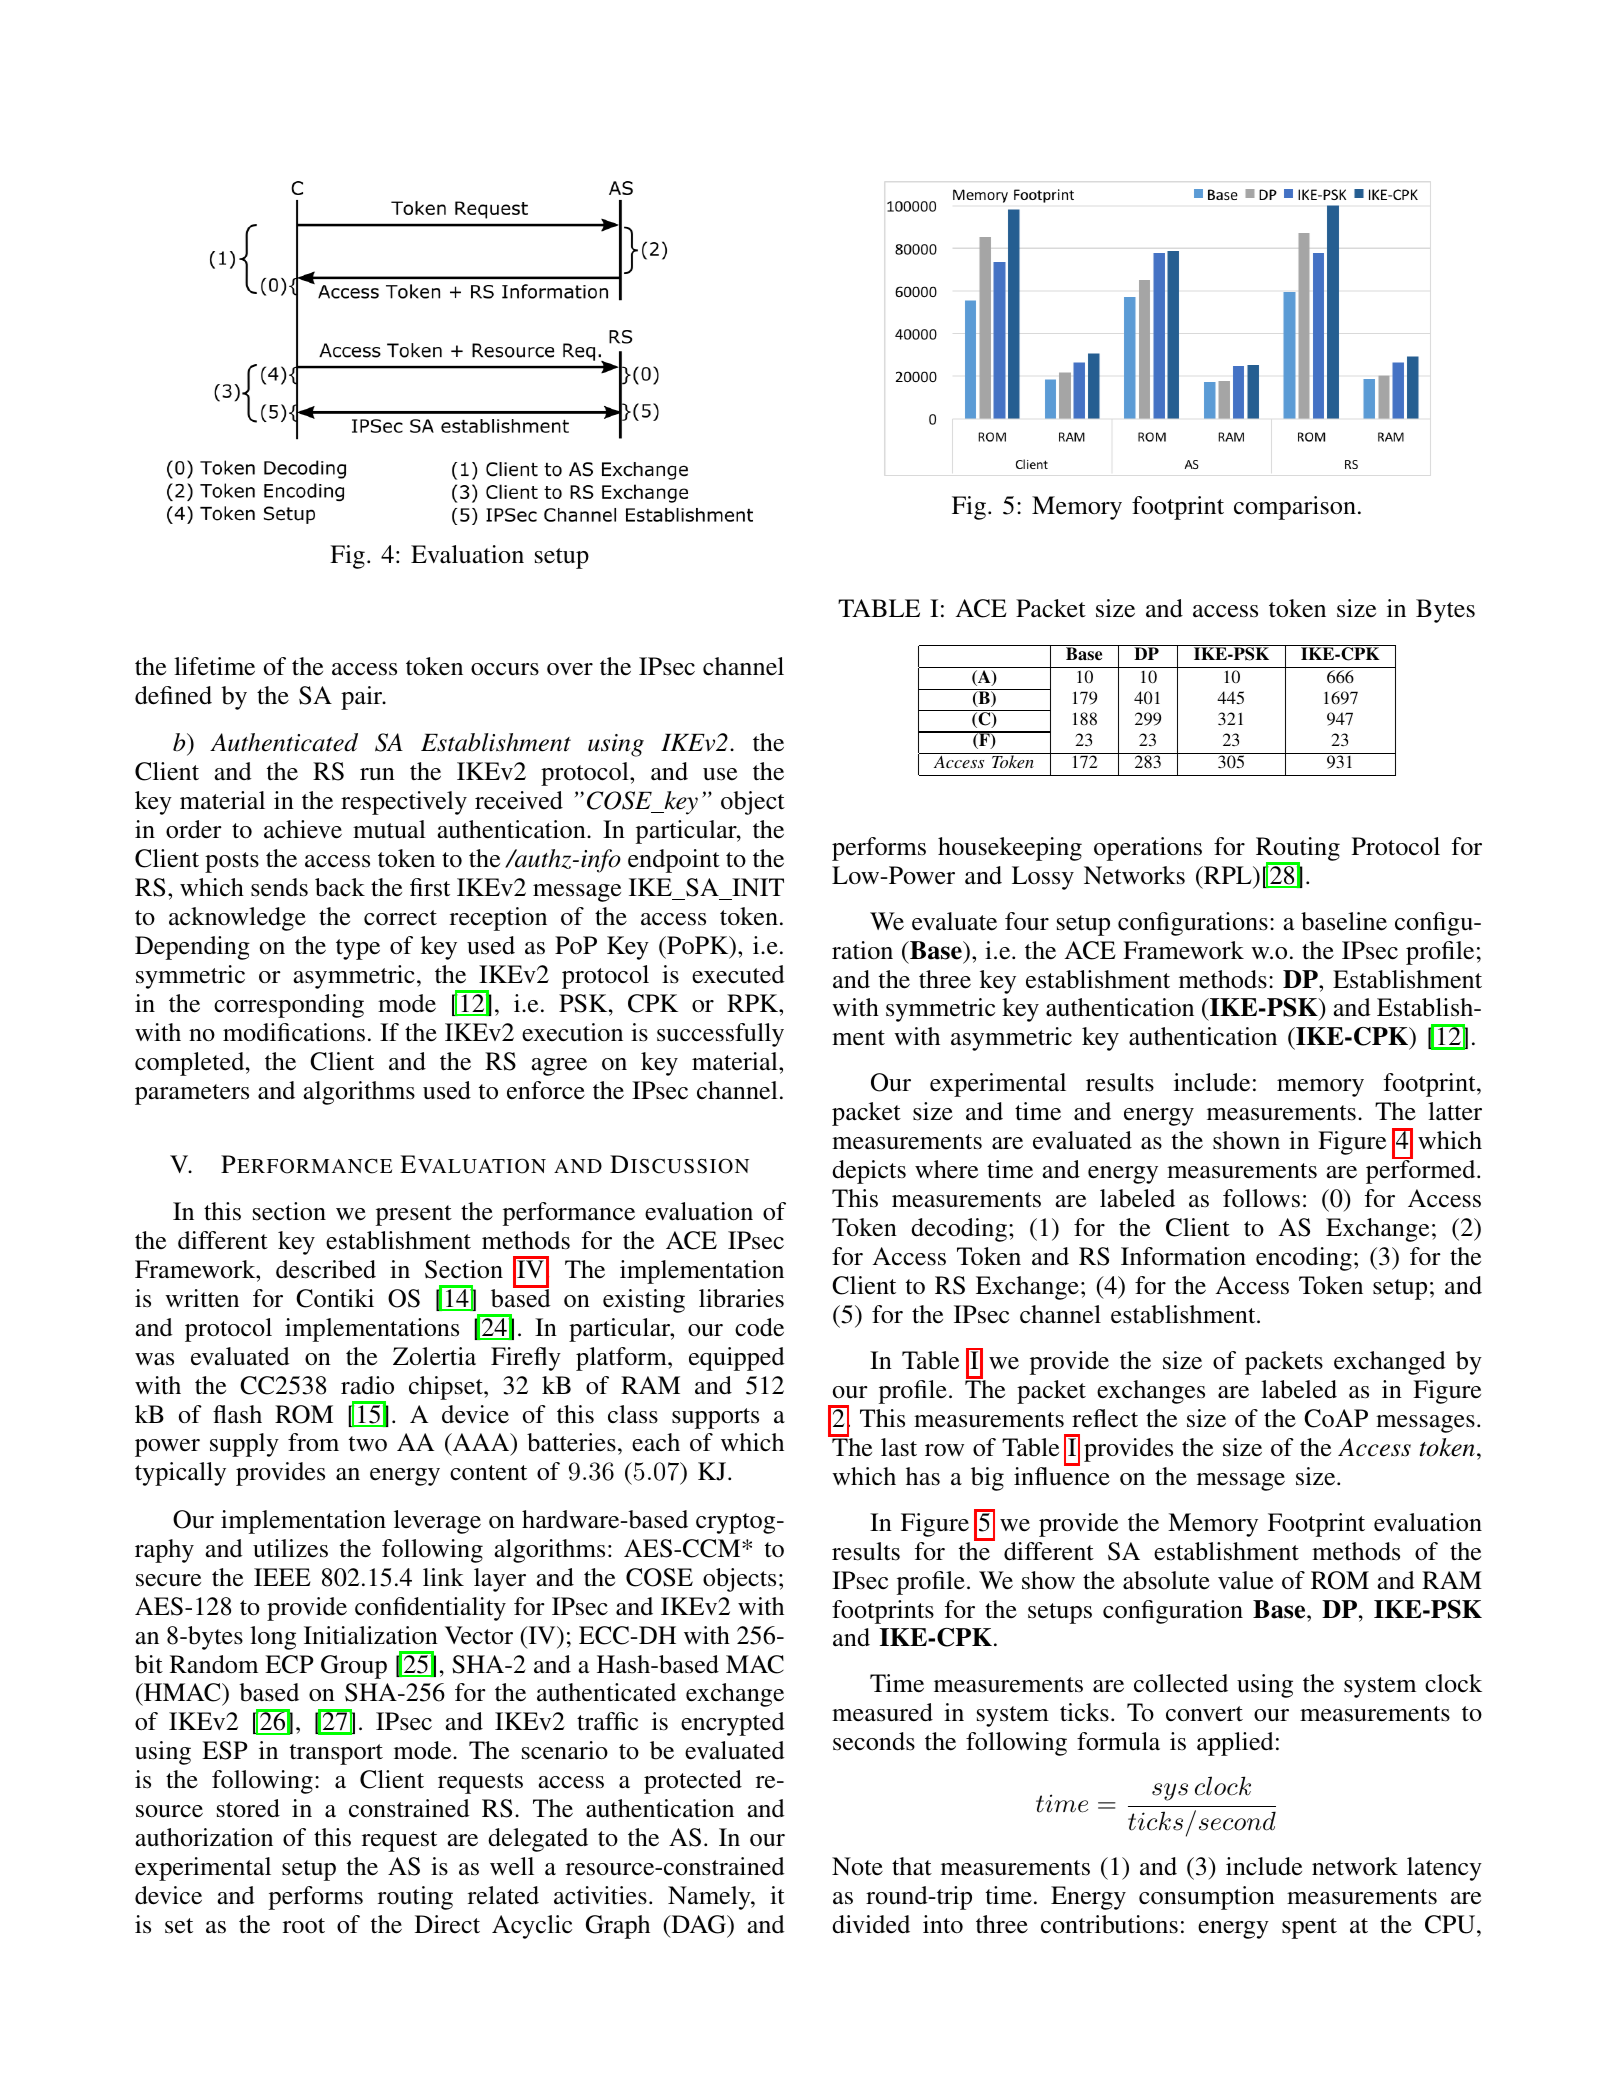 The height and width of the screenshot is (2092, 1617). I want to click on value, so click(1245, 1580).
